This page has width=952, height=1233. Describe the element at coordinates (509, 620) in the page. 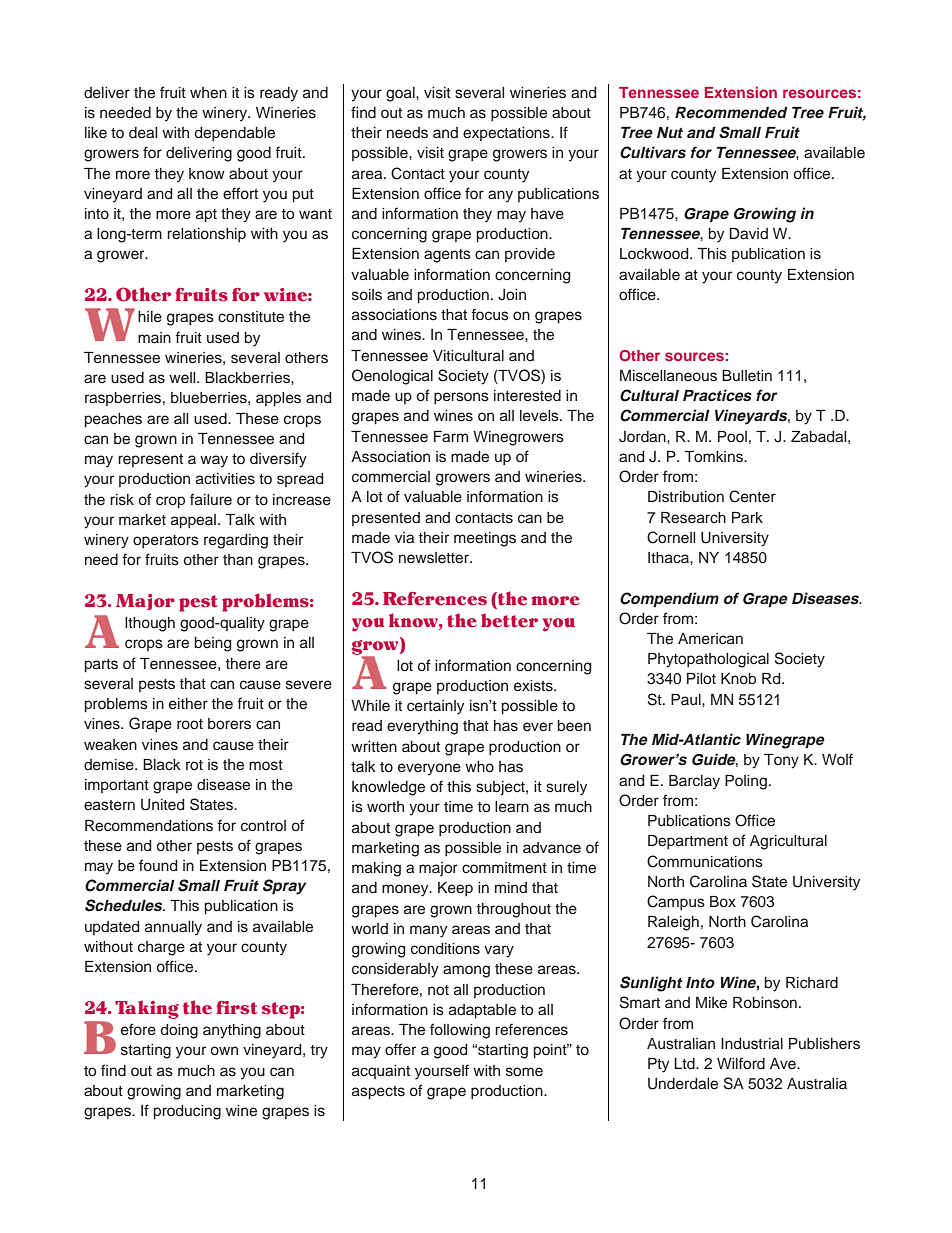

I see `better` at that location.
